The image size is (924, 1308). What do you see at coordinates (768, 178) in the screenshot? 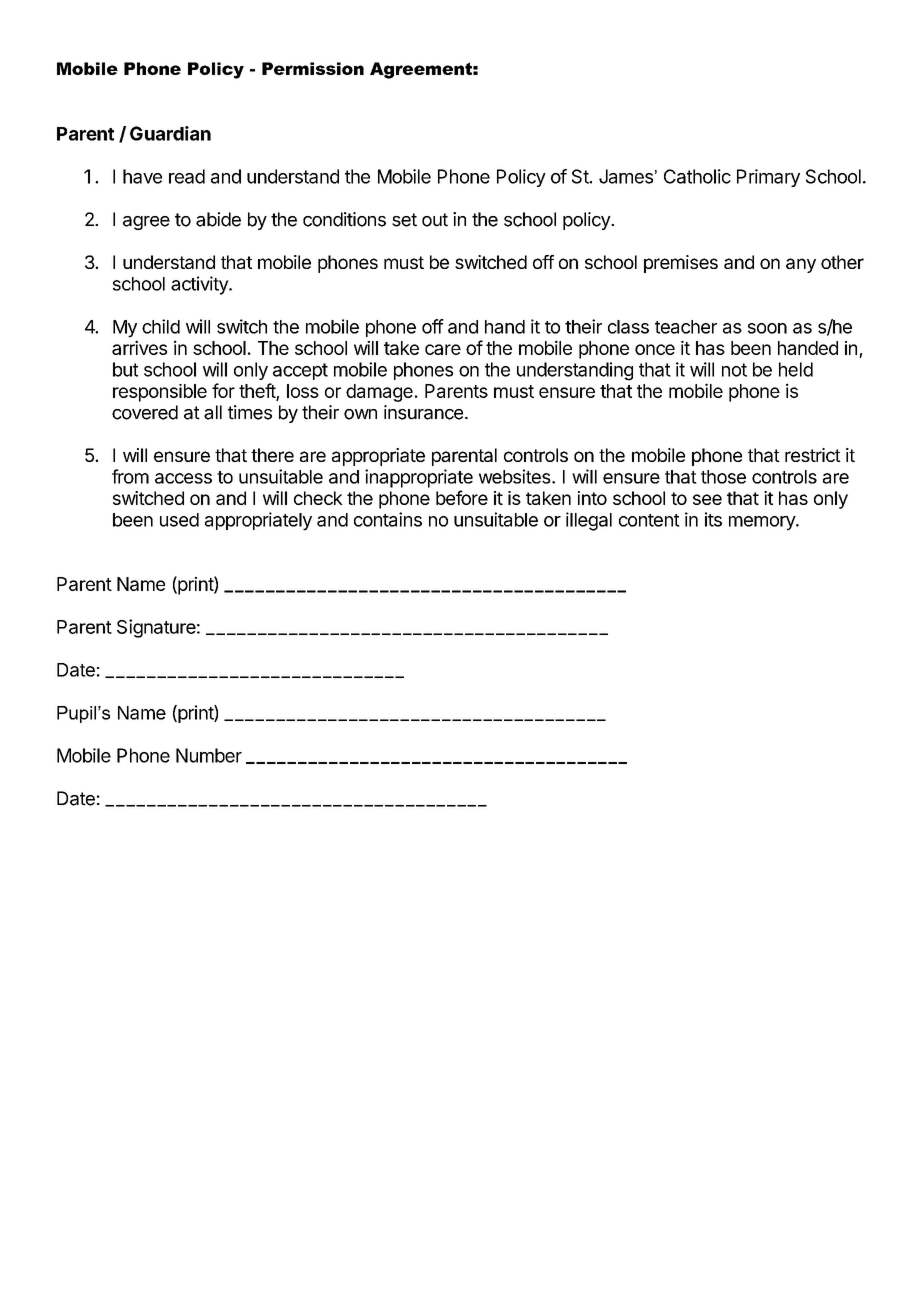
I see `Primary` at bounding box center [768, 178].
